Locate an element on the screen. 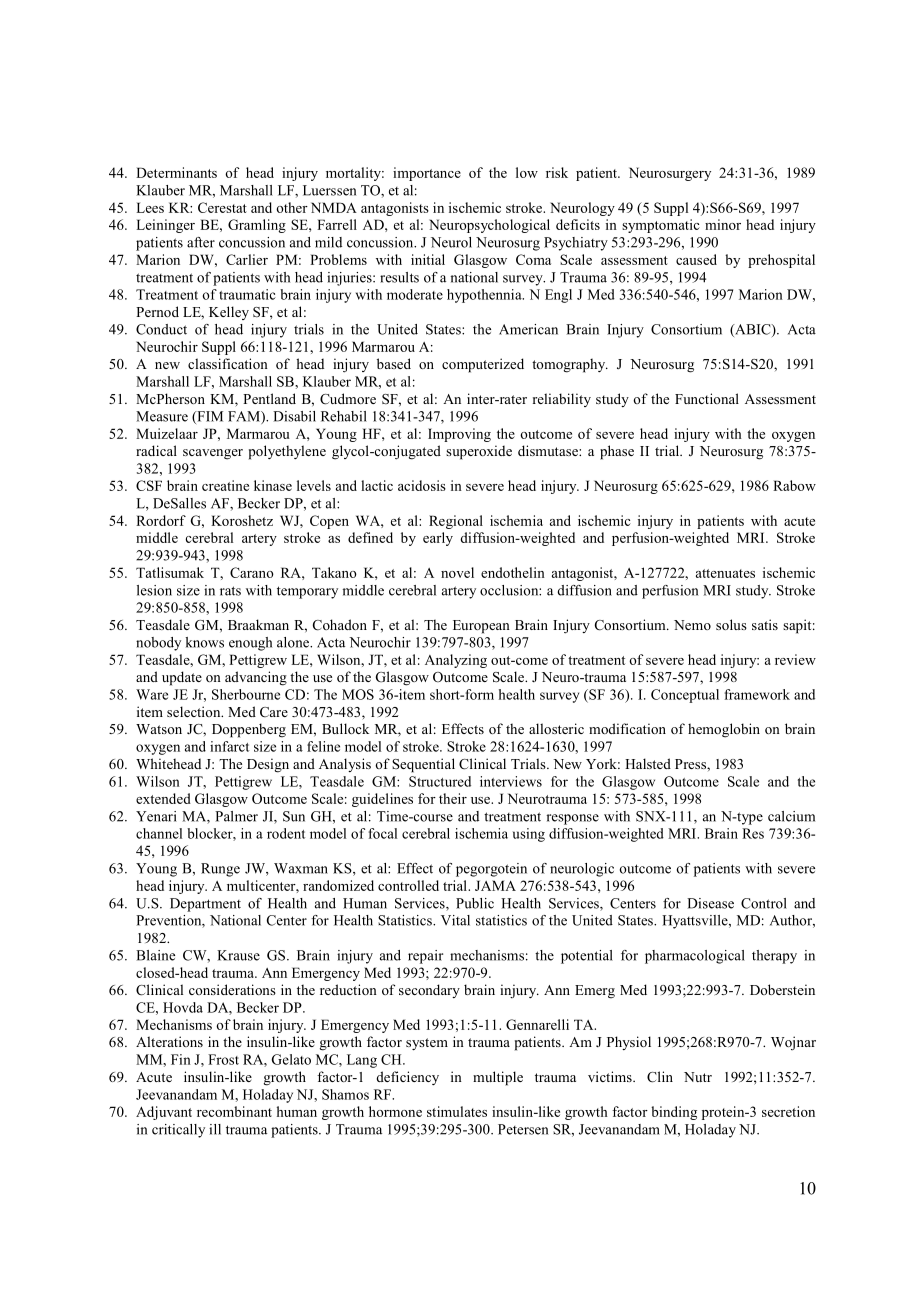 This screenshot has width=924, height=1308. Functional is located at coordinates (707, 398).
